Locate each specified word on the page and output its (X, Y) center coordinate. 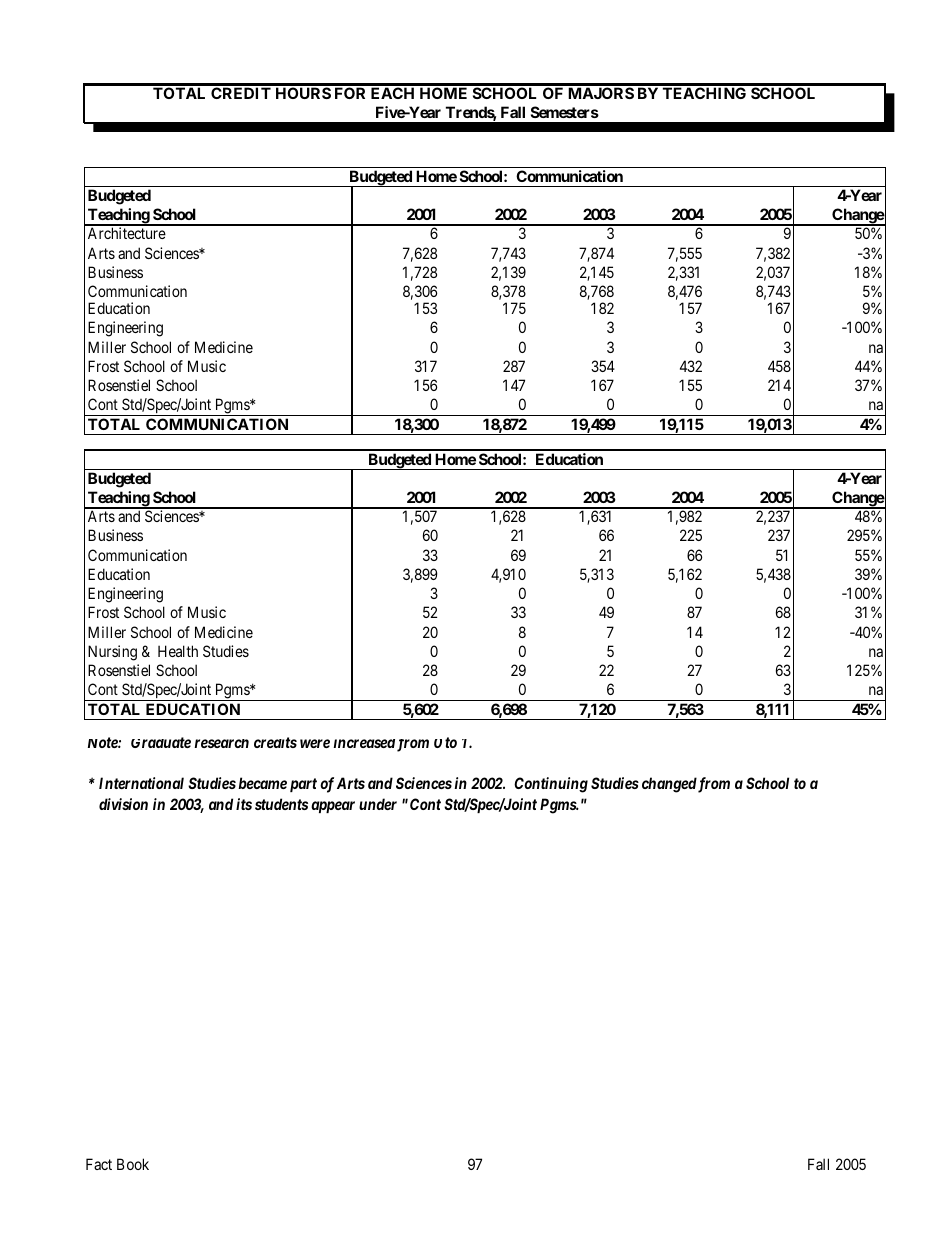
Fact (99, 1164)
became (262, 783)
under (378, 804)
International (141, 783)
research (221, 743)
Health (178, 651)
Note (103, 742)
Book (133, 1164)
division (123, 804)
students (281, 804)
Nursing (112, 653)
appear (333, 807)
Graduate (161, 742)
